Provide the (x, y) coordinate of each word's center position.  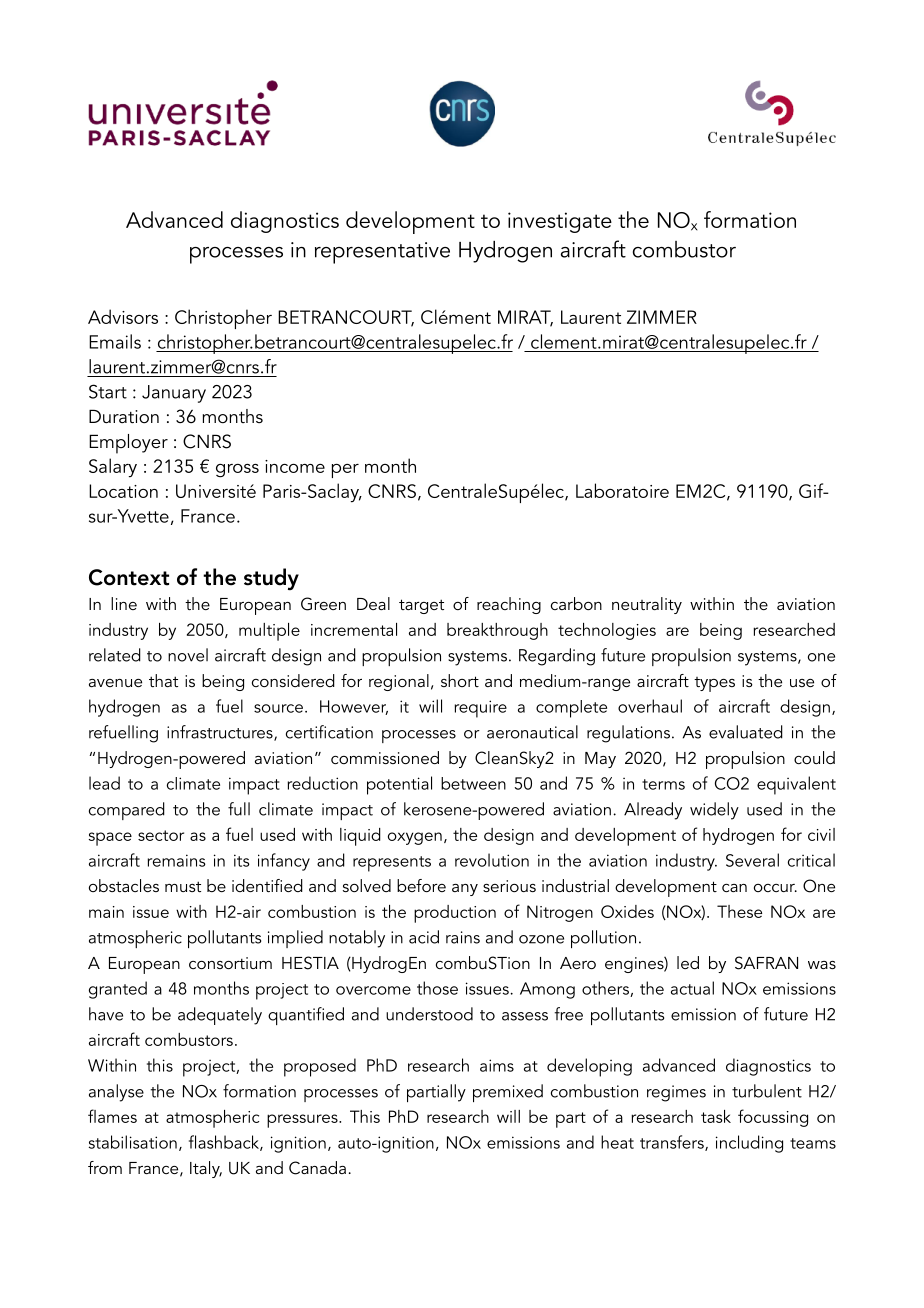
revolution (492, 860)
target (421, 606)
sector (161, 835)
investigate (560, 222)
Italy (206, 1169)
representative (382, 253)
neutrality (647, 605)
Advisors (123, 316)
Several (752, 860)
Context (129, 577)
